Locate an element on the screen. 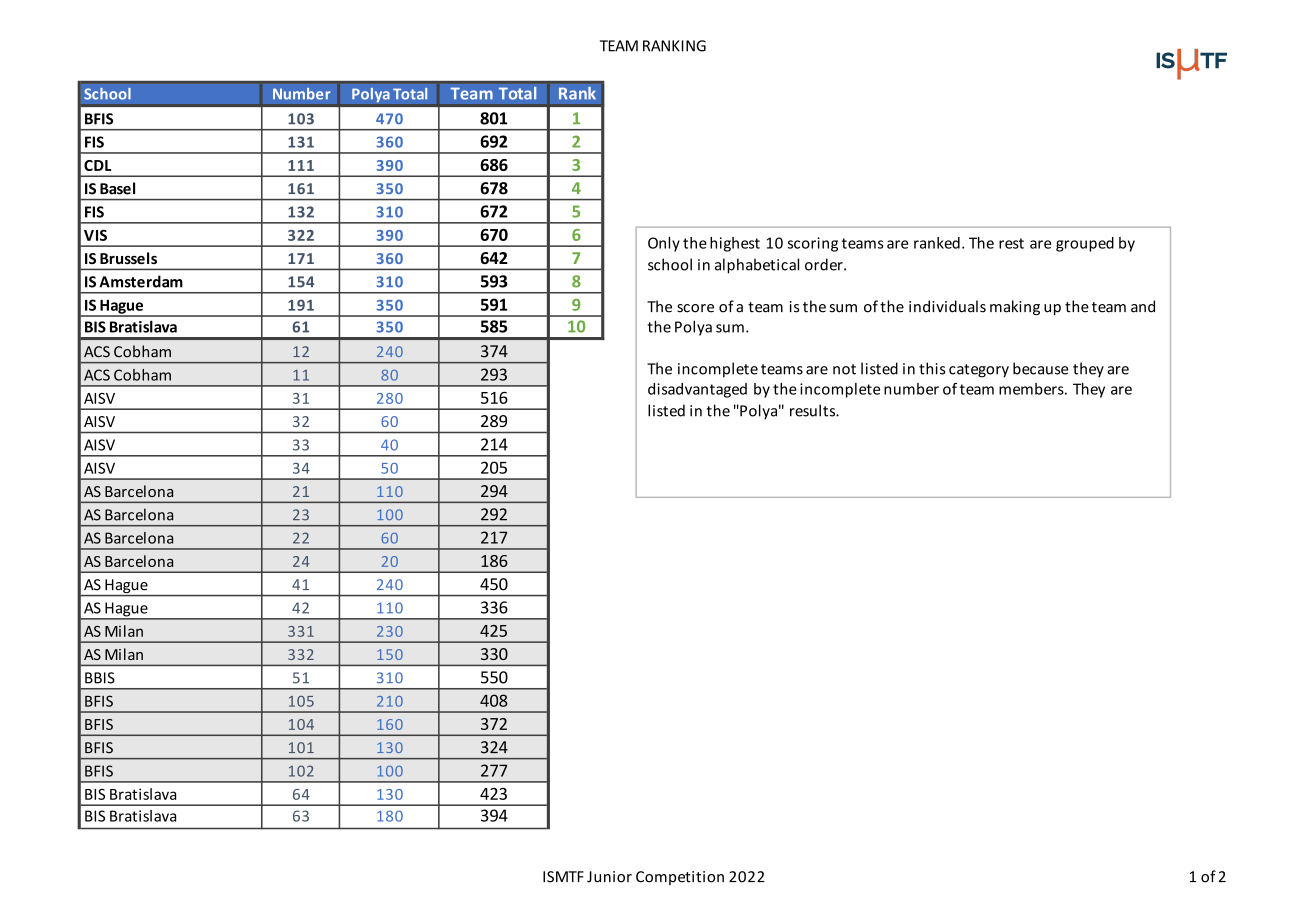 Image resolution: width=1308 pixels, height=924 pixels. category is located at coordinates (979, 371).
